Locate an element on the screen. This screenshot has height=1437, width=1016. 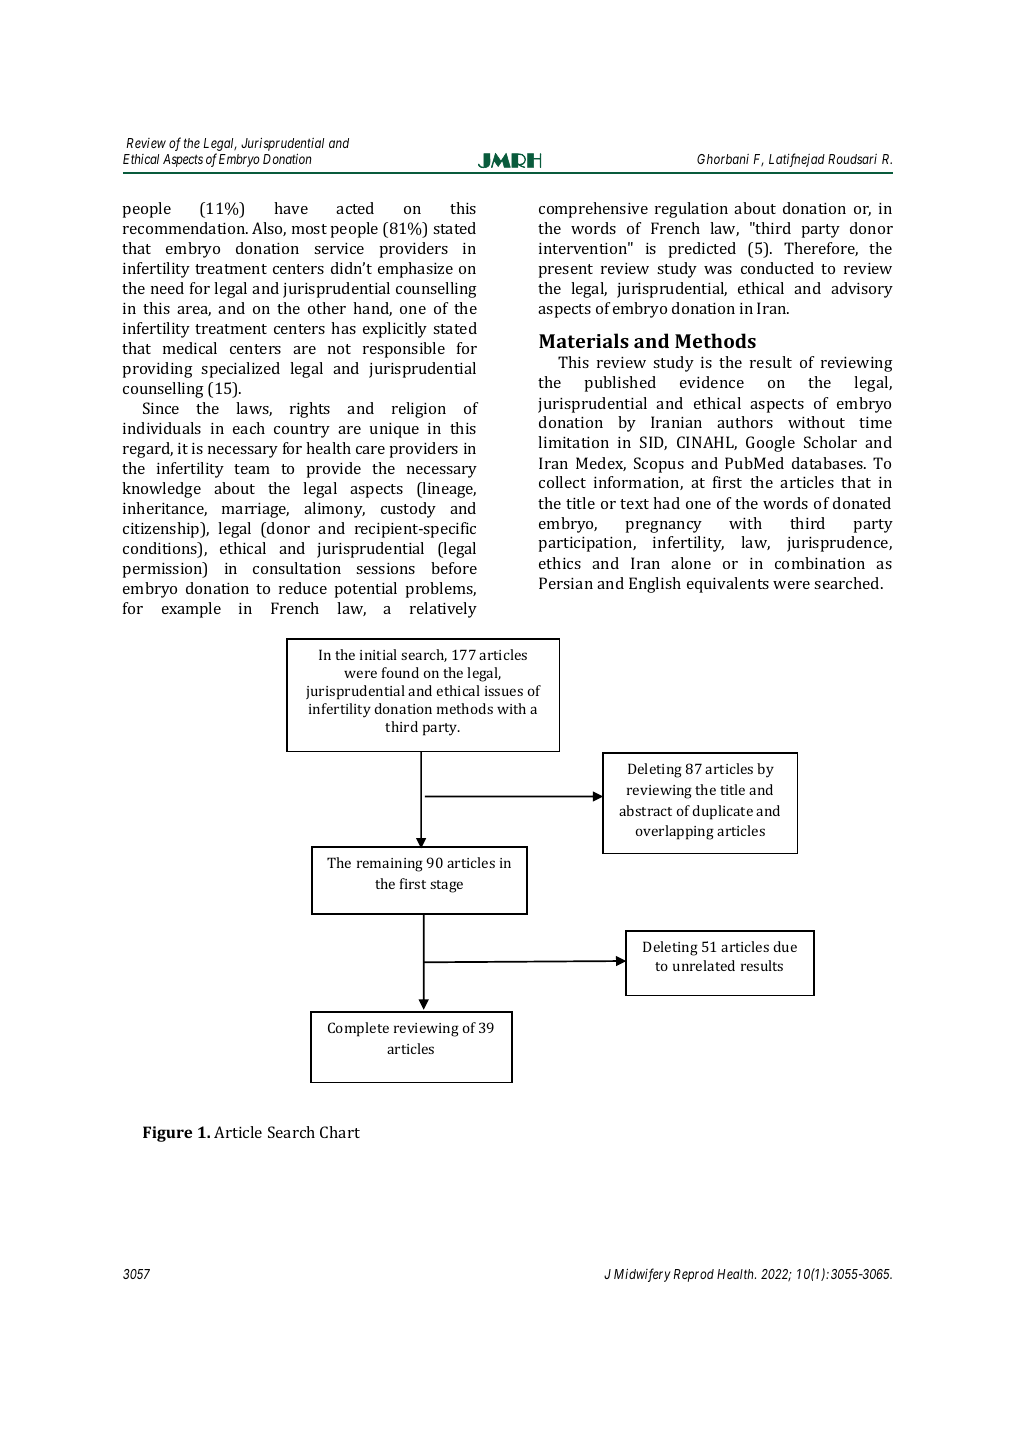
unrelated is located at coordinates (704, 965).
